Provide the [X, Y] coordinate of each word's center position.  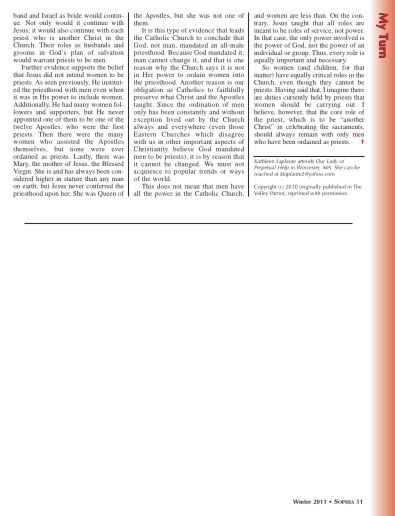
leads [237, 30]
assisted [68, 141]
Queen [107, 194]
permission [334, 192]
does [163, 186]
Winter [302, 501]
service [322, 29]
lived [173, 119]
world [161, 178]
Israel [49, 15]
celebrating [301, 128]
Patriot [277, 192]
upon [52, 195]
